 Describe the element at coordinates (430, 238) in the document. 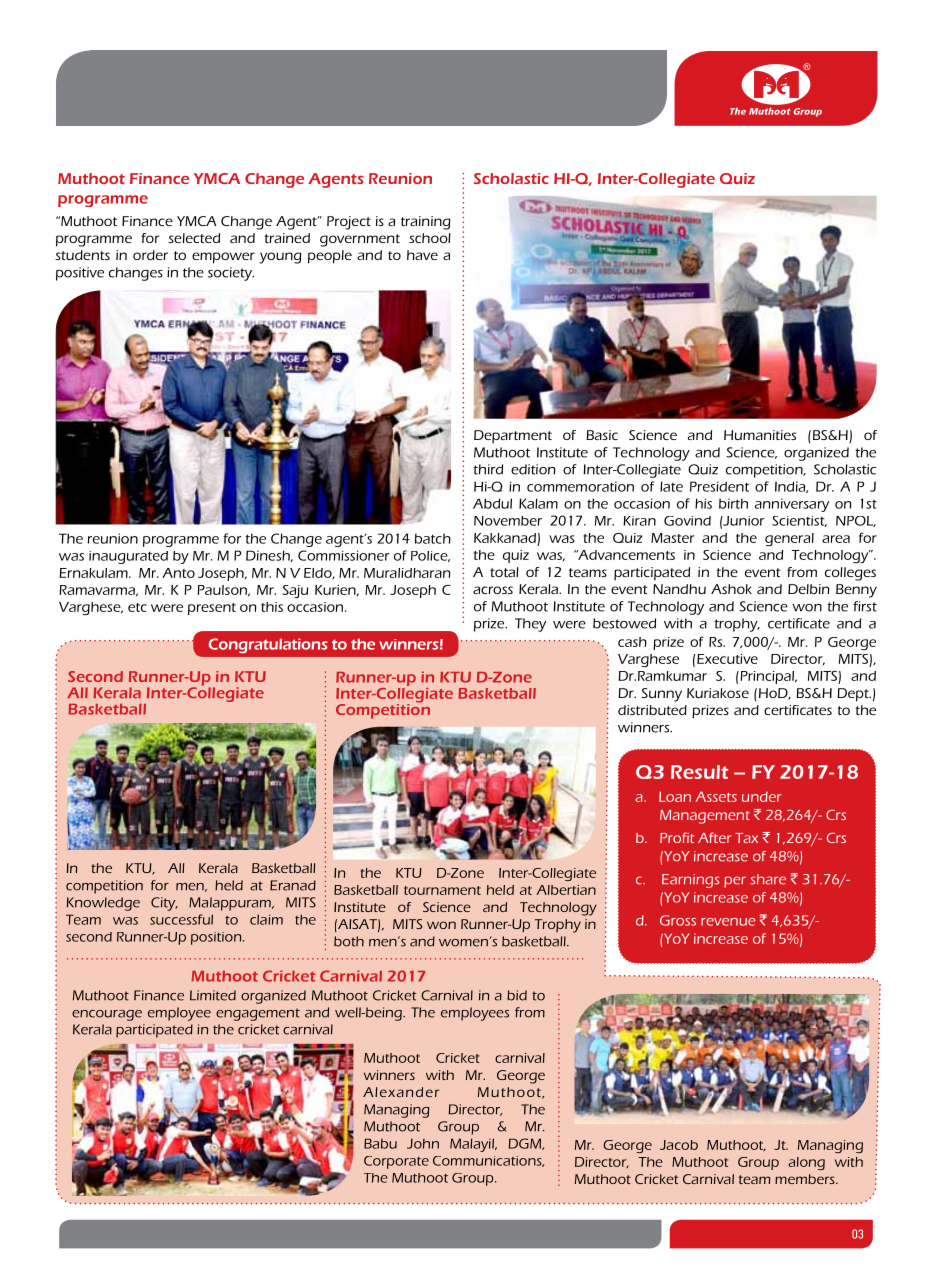

I see `school` at that location.
